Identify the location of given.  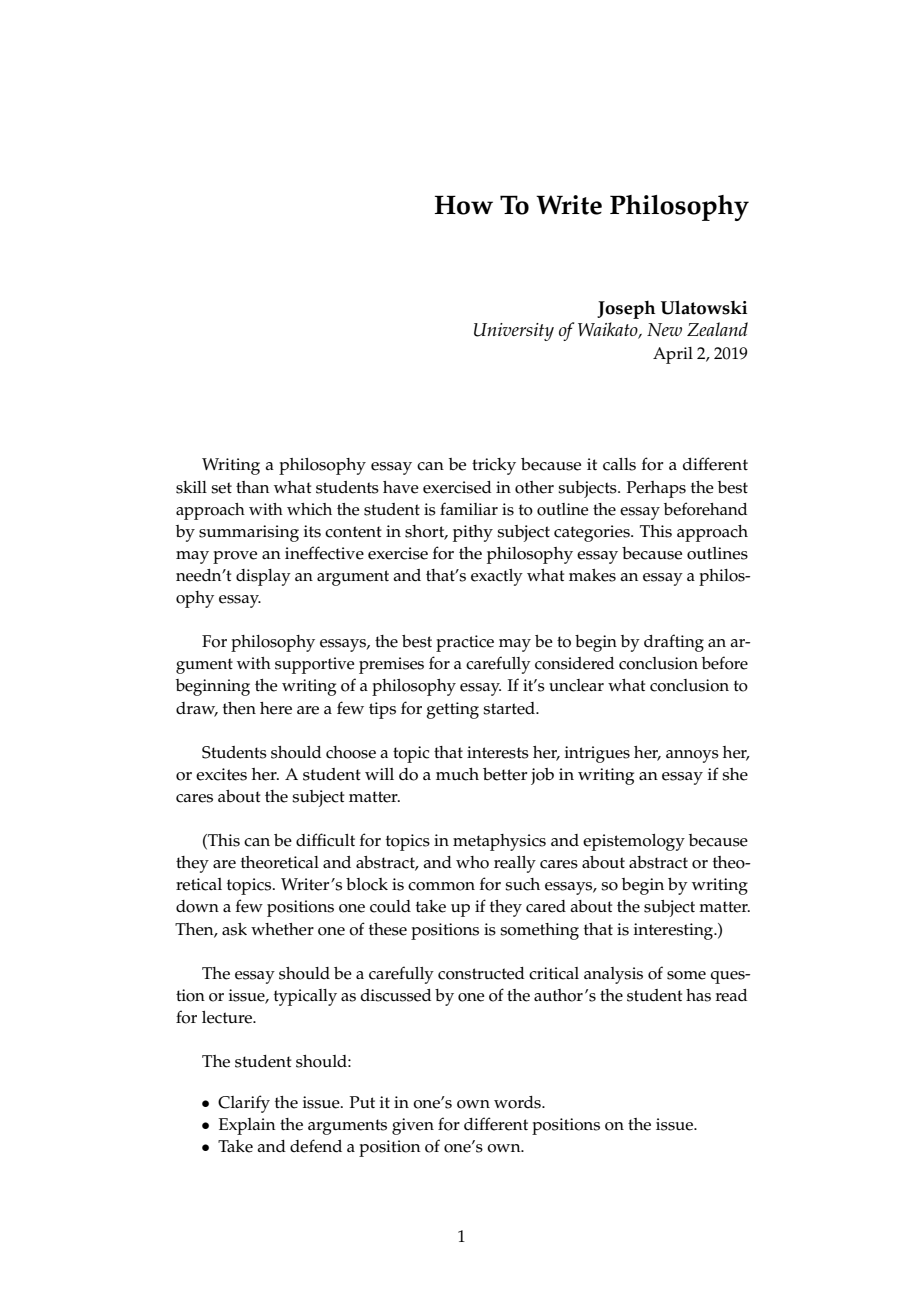
(413, 1126).
